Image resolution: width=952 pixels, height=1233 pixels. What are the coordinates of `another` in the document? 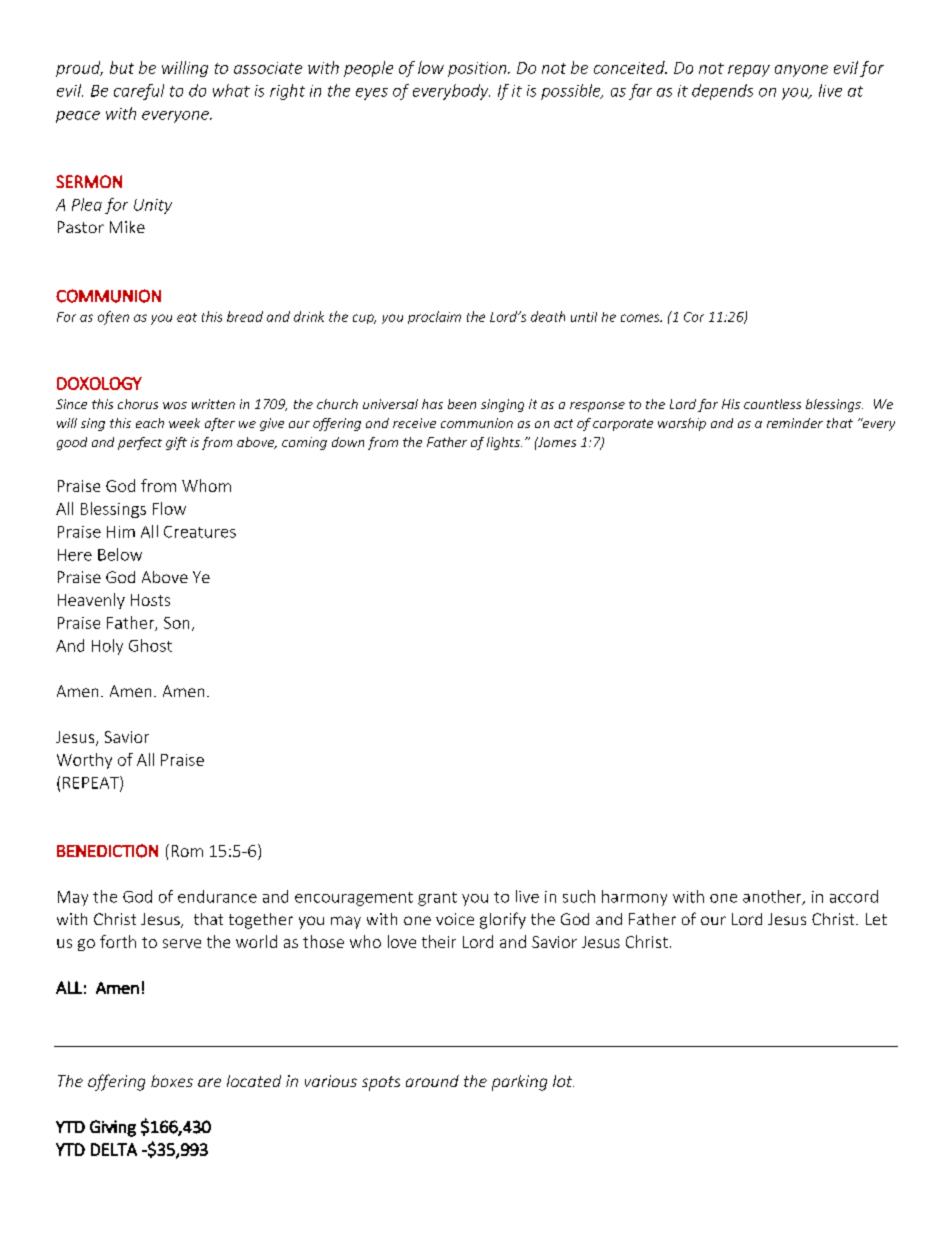 It's located at (773, 897).
